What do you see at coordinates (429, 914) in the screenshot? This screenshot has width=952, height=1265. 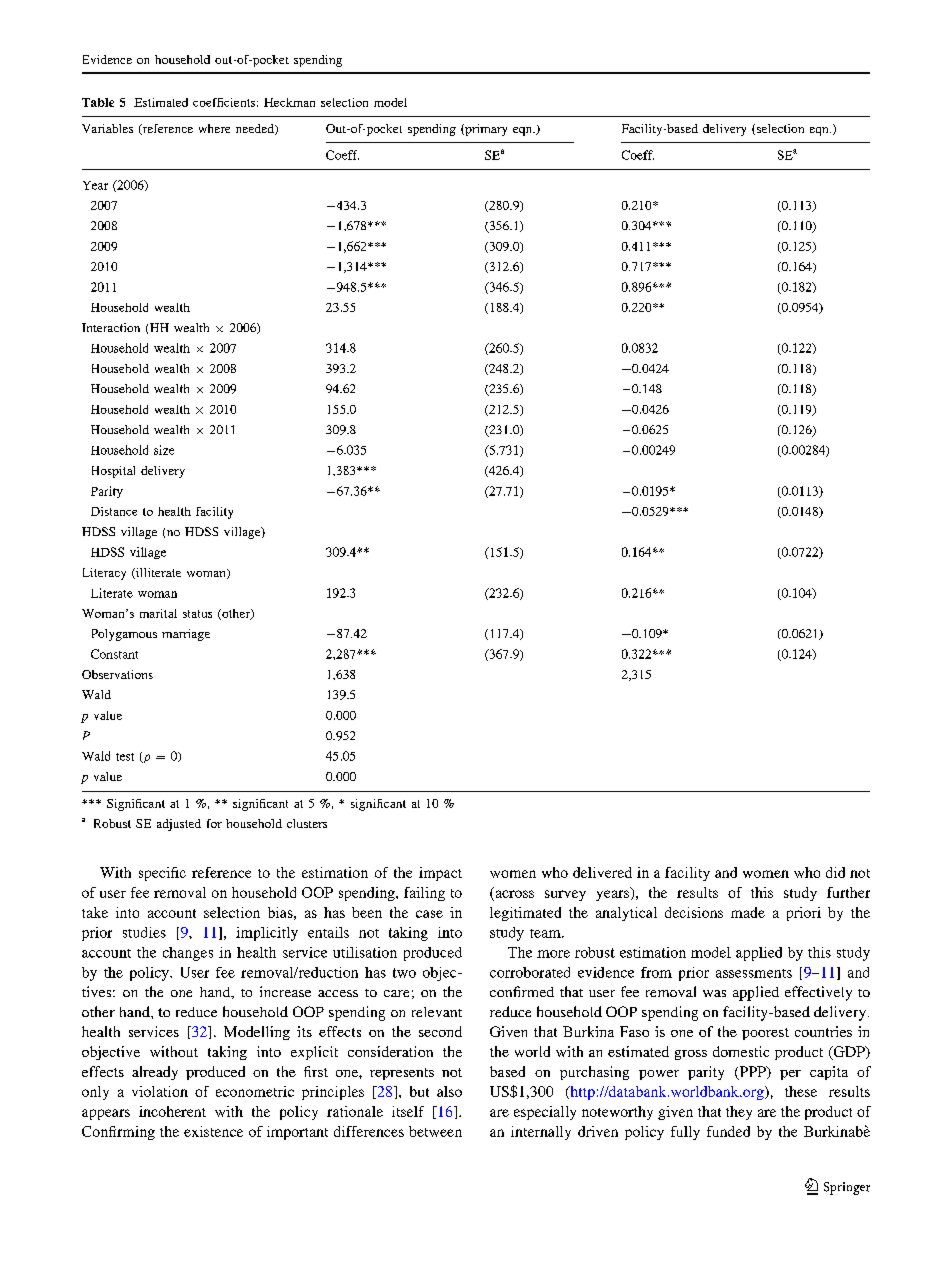 I see `case` at bounding box center [429, 914].
